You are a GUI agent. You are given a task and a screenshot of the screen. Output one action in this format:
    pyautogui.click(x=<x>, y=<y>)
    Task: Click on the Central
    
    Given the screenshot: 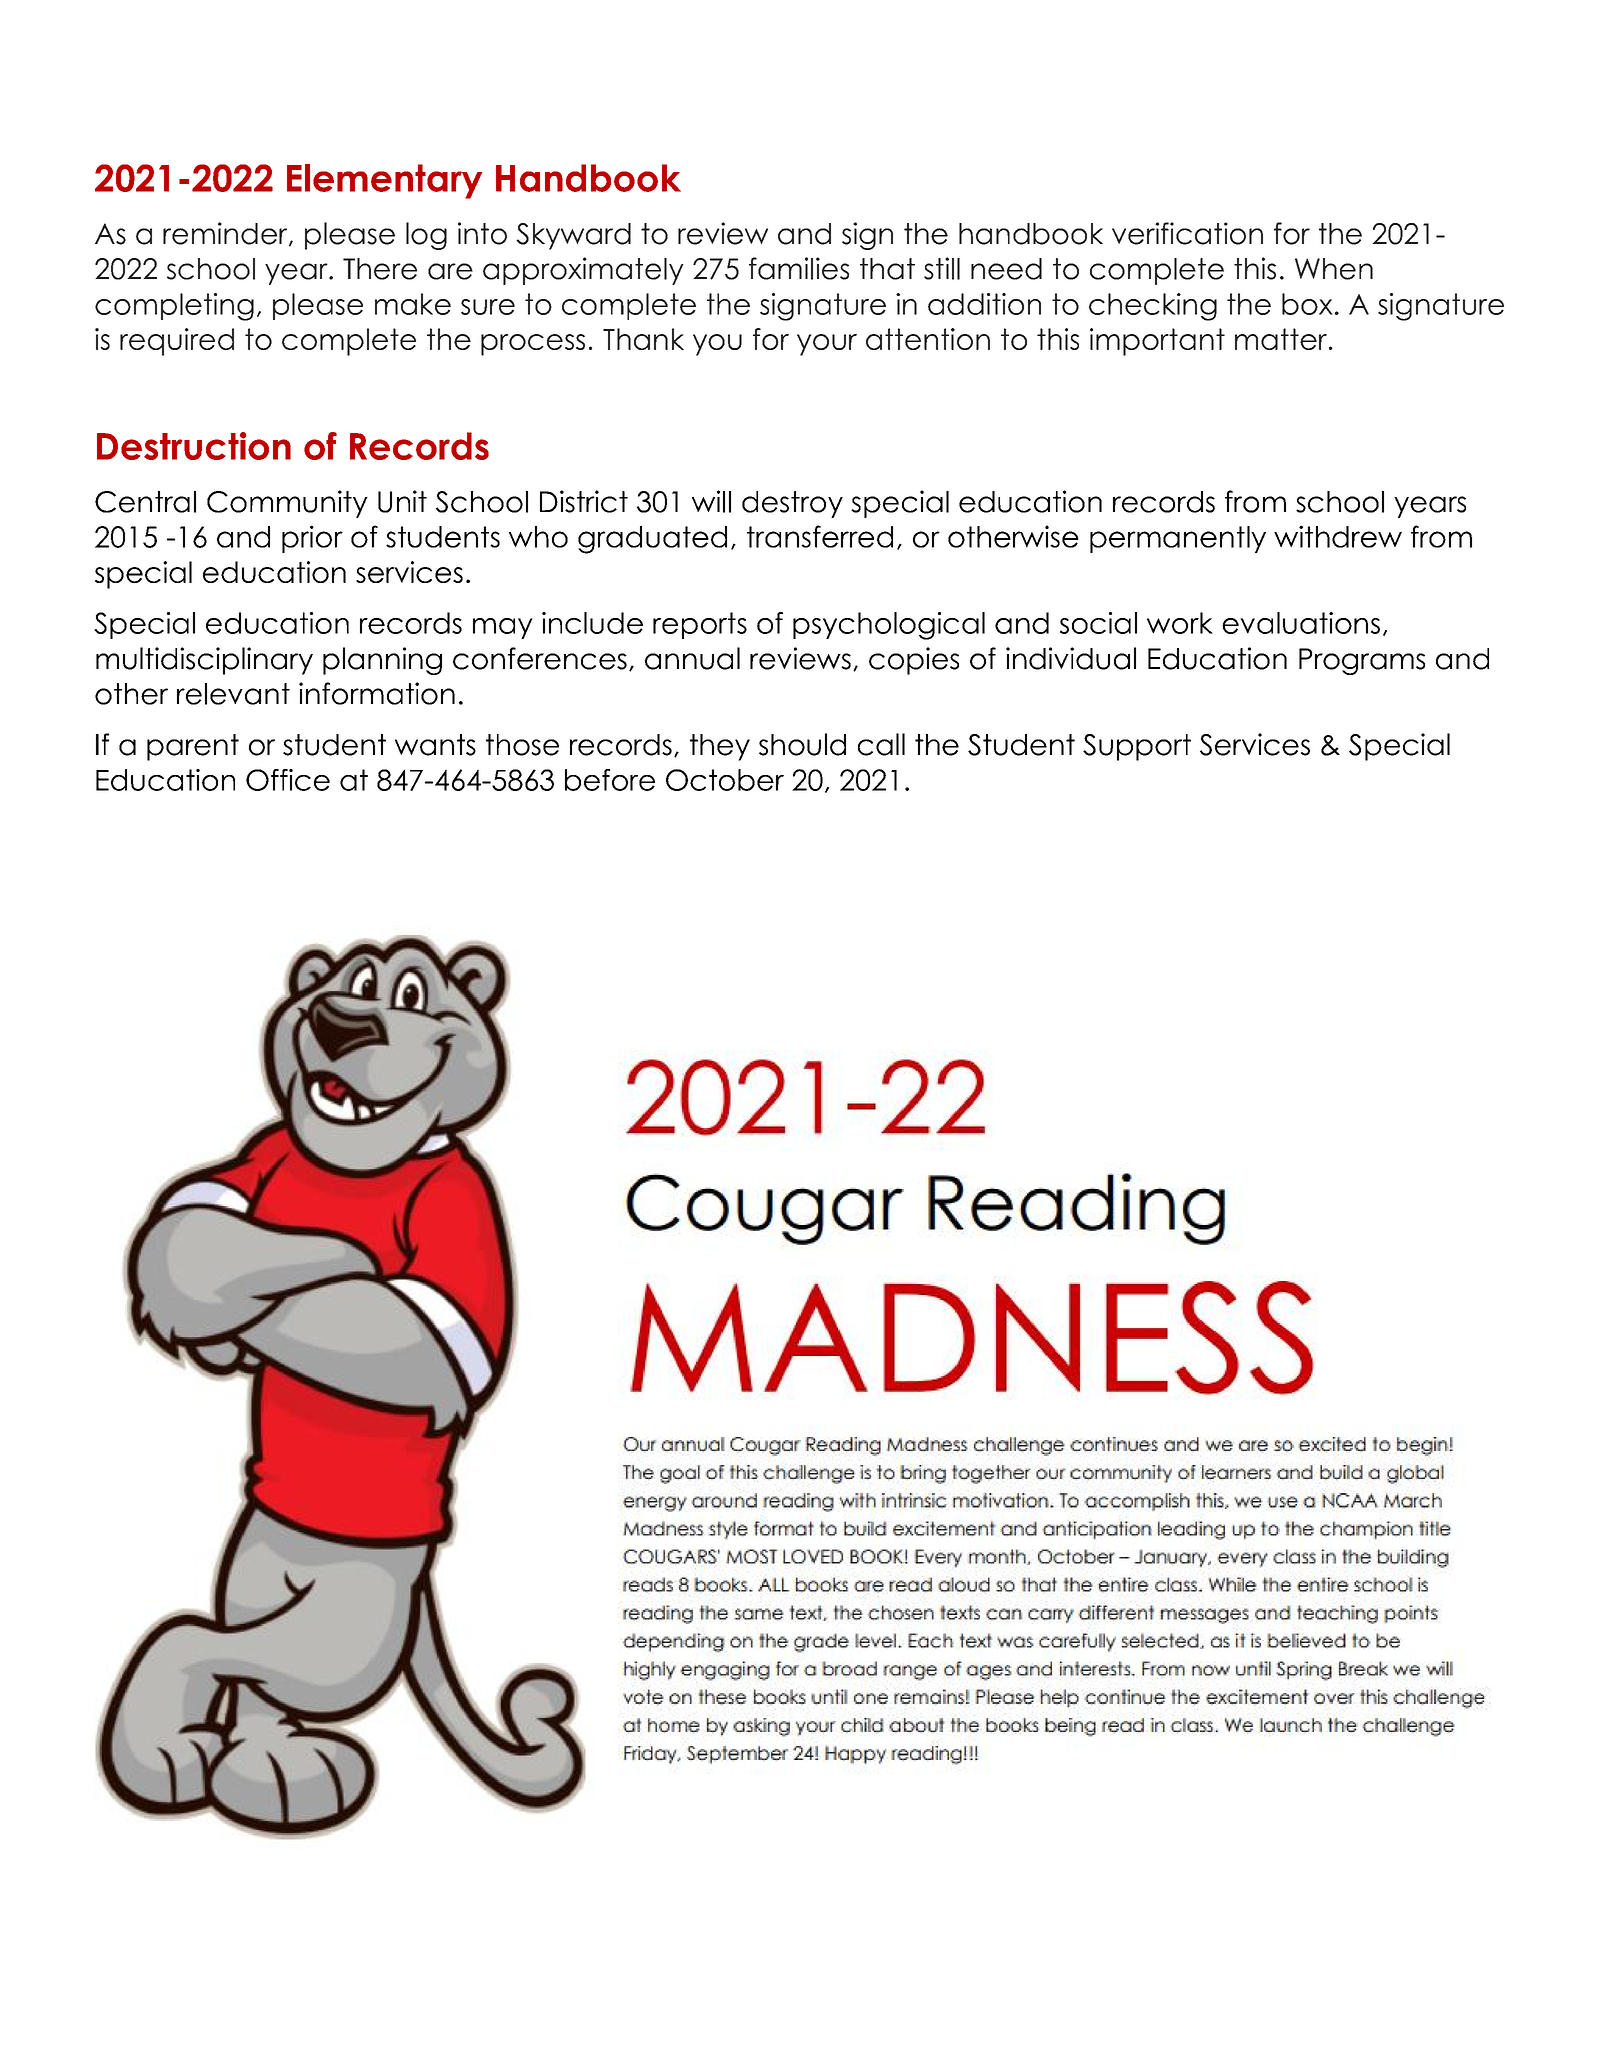 What is the action you would take?
    pyautogui.click(x=145, y=502)
